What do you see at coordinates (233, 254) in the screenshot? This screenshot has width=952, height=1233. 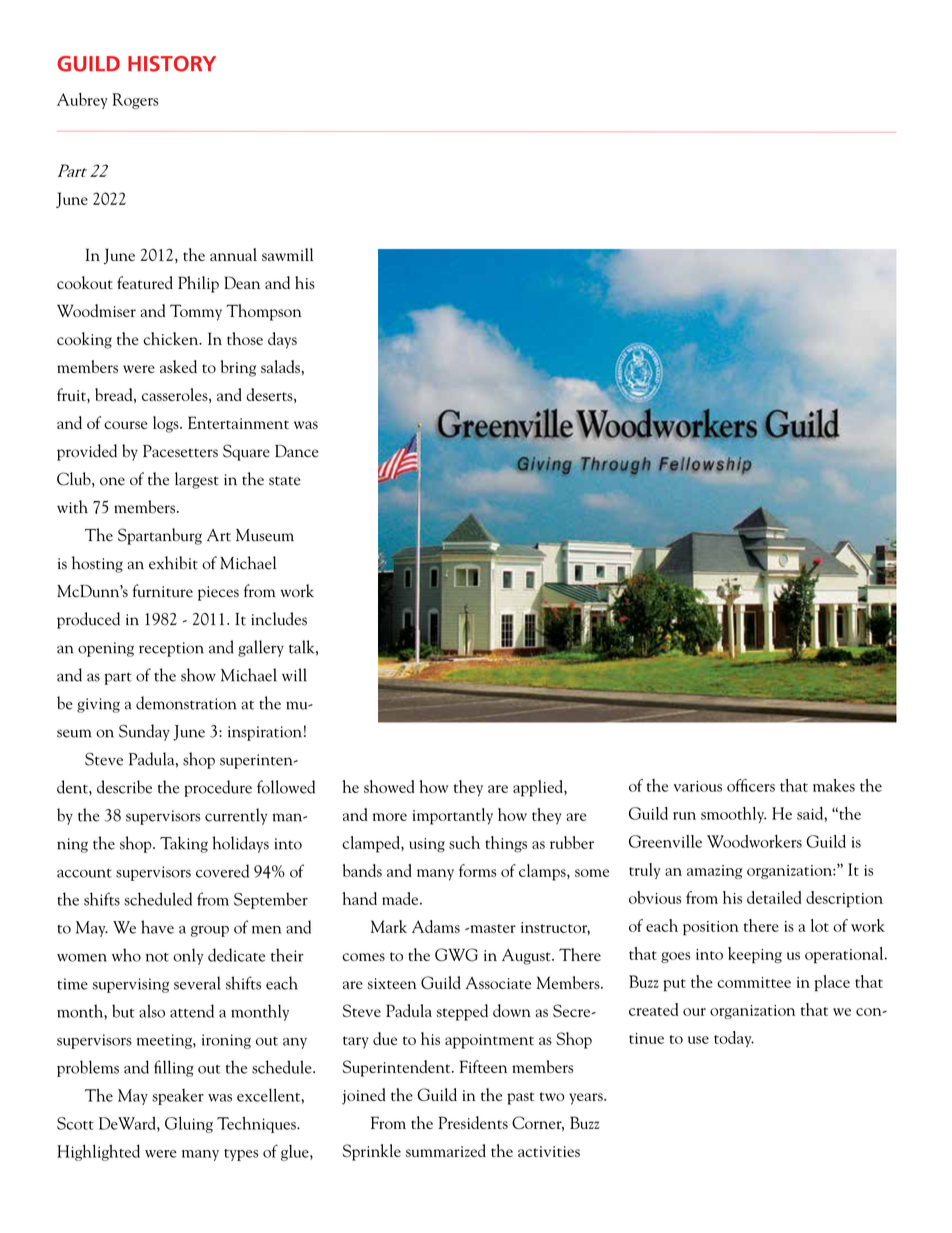 I see `annual` at bounding box center [233, 254].
